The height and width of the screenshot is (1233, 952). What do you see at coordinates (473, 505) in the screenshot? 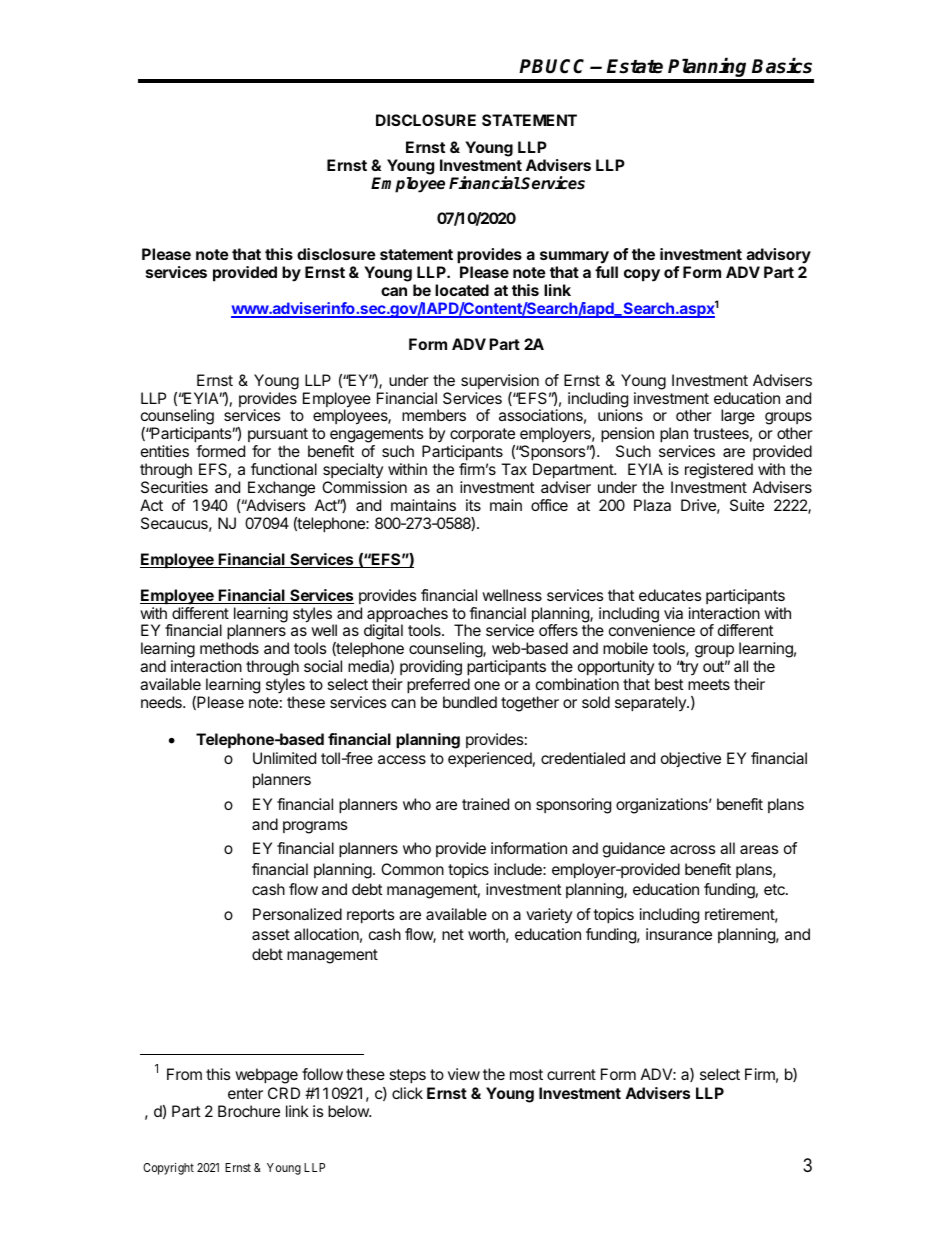
I see `its` at bounding box center [473, 505].
